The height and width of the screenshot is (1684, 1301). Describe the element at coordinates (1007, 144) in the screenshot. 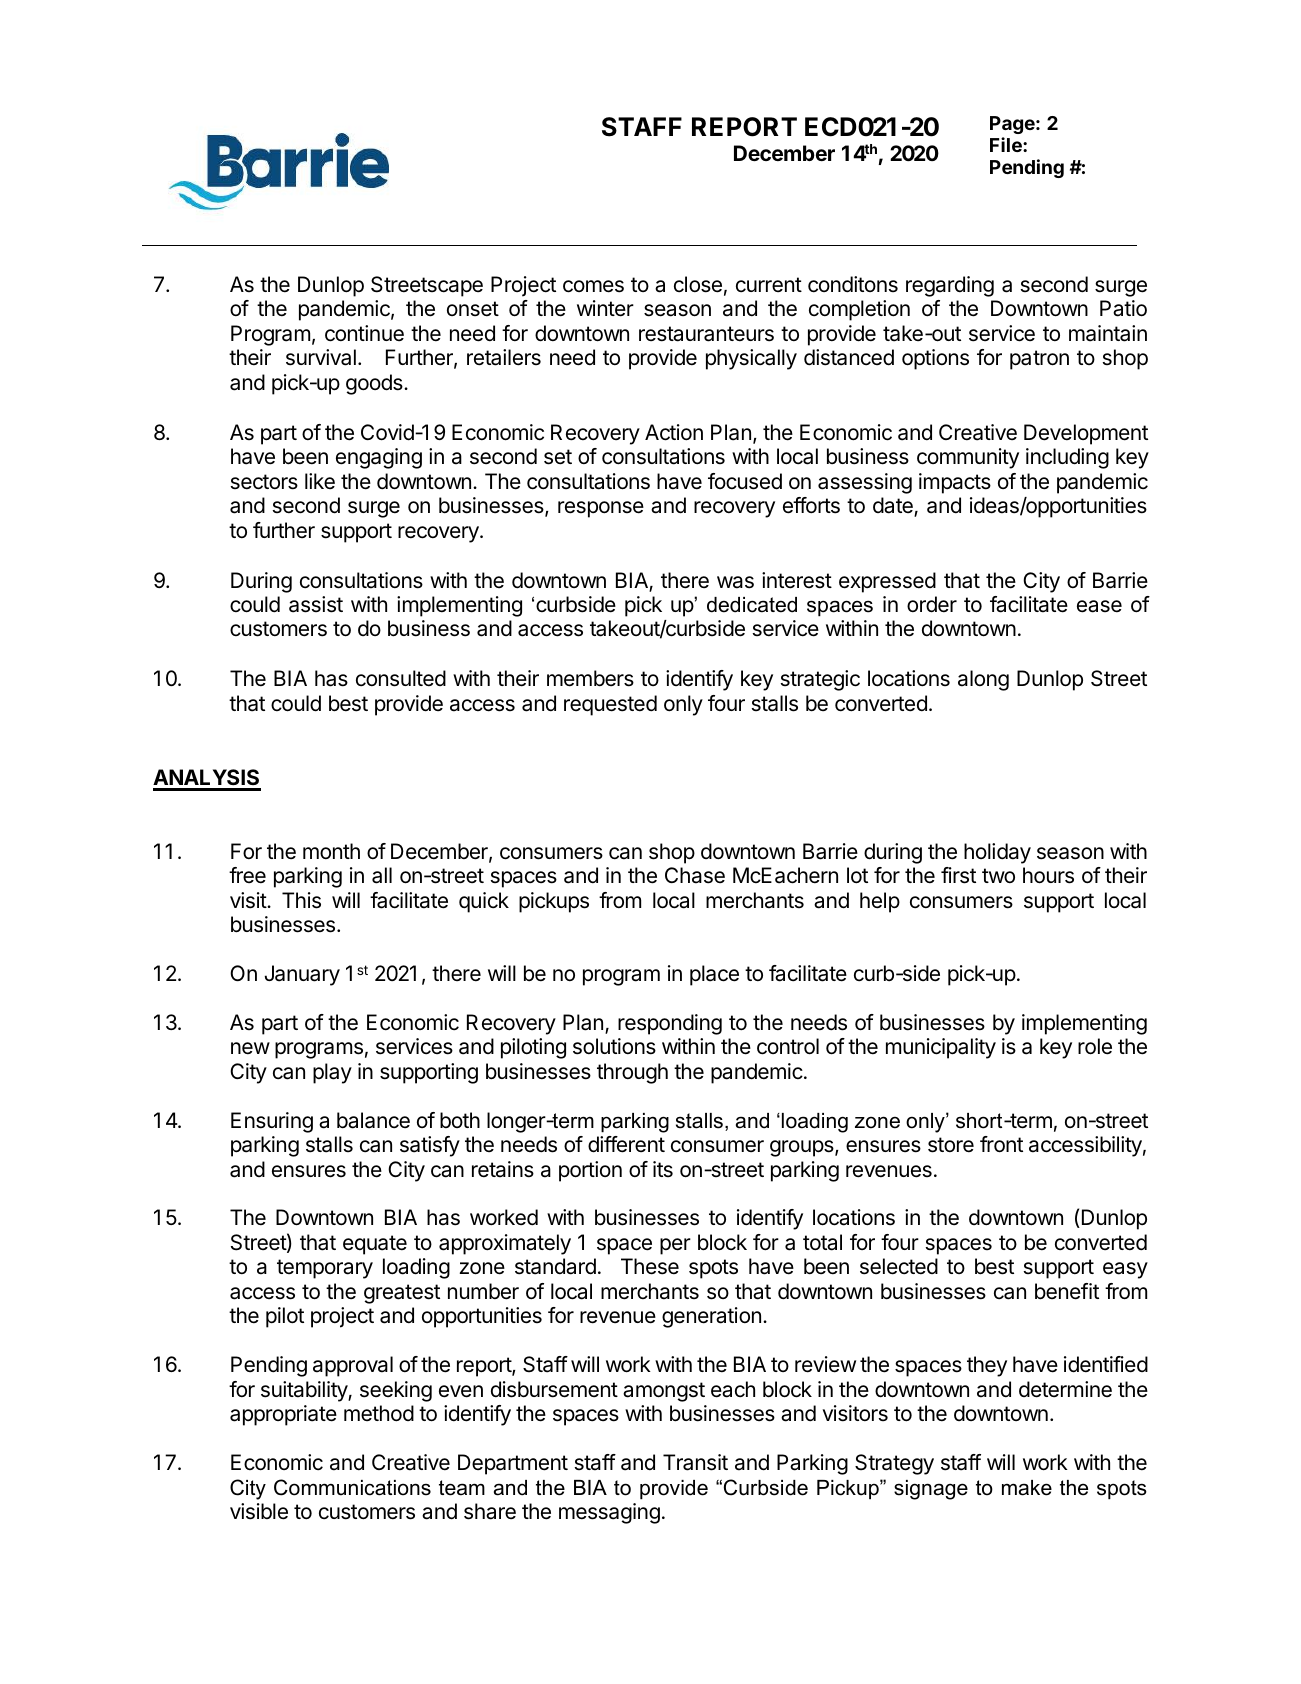

I see `File` at that location.
